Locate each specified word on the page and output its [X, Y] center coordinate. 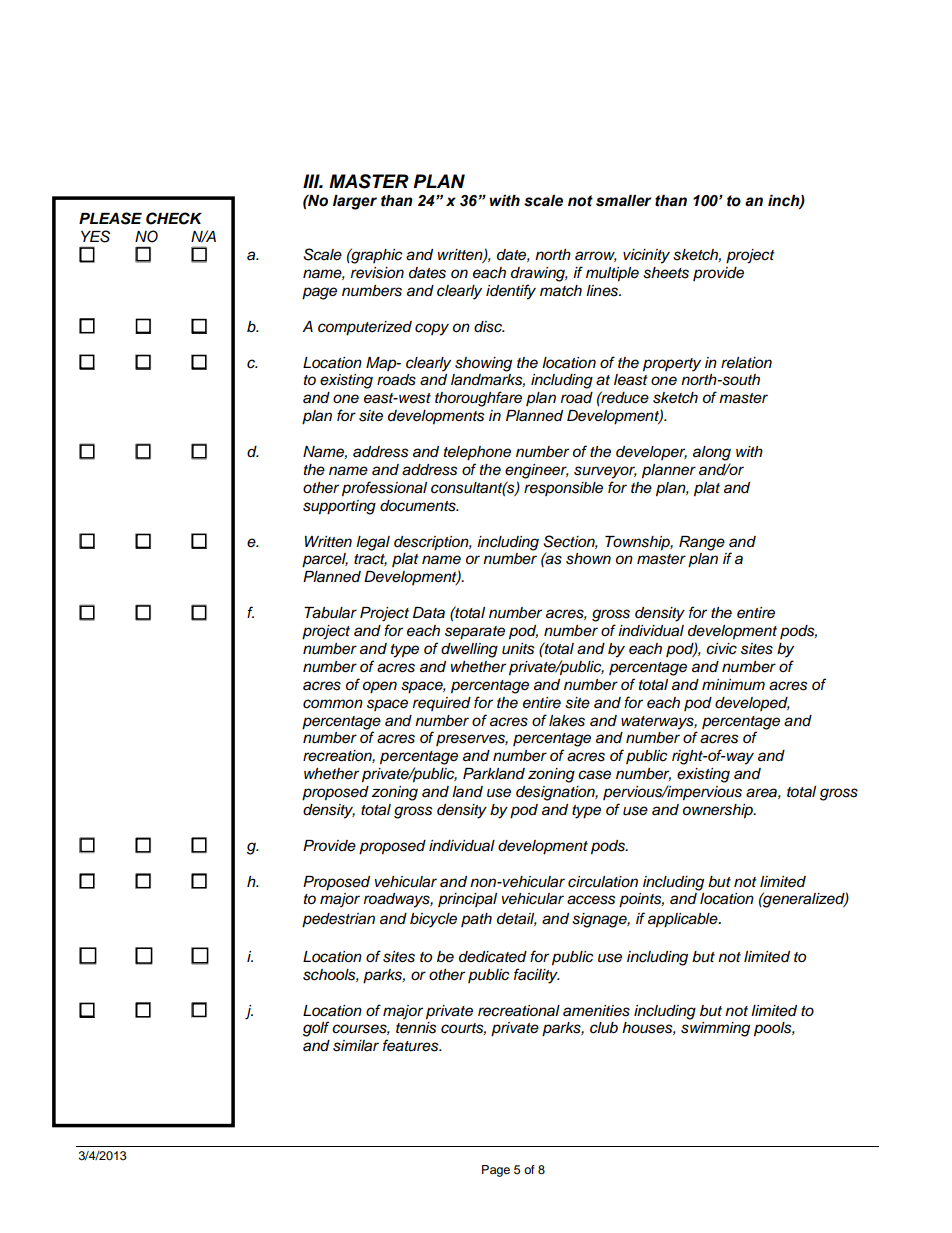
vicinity [646, 256]
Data [429, 613]
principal [467, 900]
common [333, 704]
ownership [719, 811]
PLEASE [110, 218]
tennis [416, 1028]
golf [316, 1029]
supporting [339, 507]
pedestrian [338, 920]
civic [721, 649]
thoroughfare [478, 399]
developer [651, 453]
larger [355, 202]
